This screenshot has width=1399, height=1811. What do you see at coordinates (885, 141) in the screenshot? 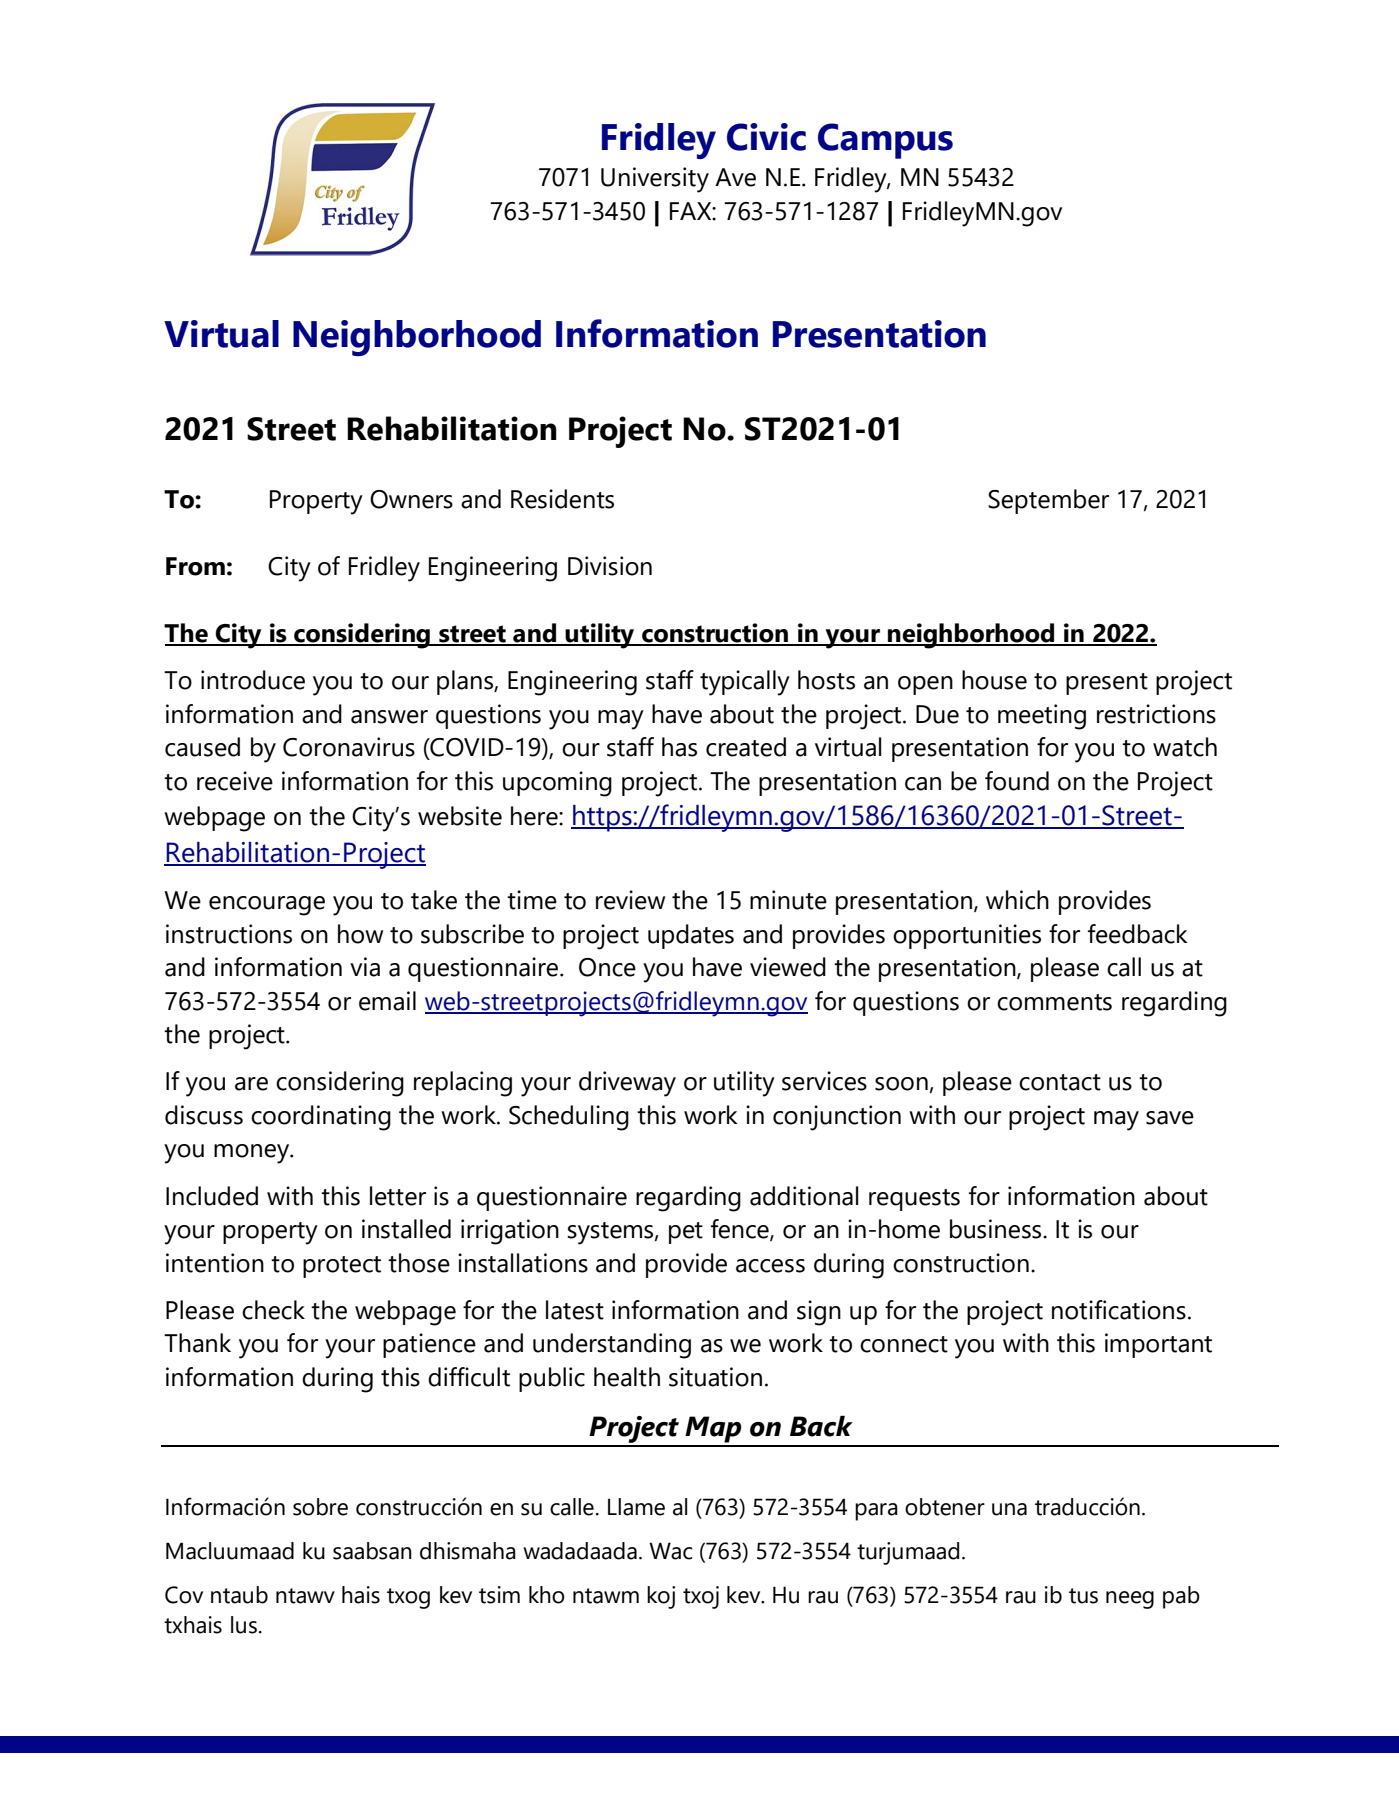
I see `Campus` at bounding box center [885, 141].
